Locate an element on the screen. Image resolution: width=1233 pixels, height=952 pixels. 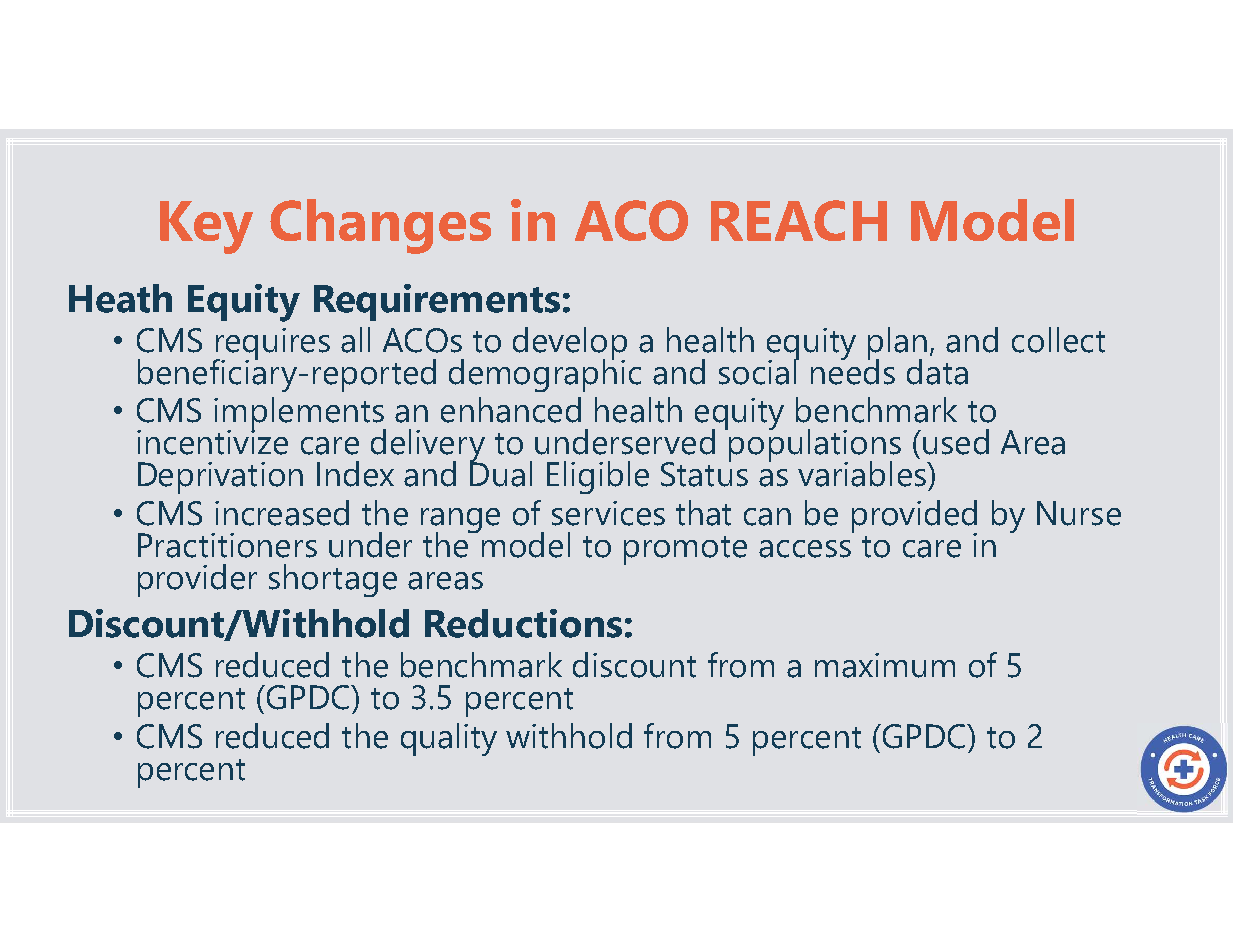
Practitioners is located at coordinates (227, 545).
